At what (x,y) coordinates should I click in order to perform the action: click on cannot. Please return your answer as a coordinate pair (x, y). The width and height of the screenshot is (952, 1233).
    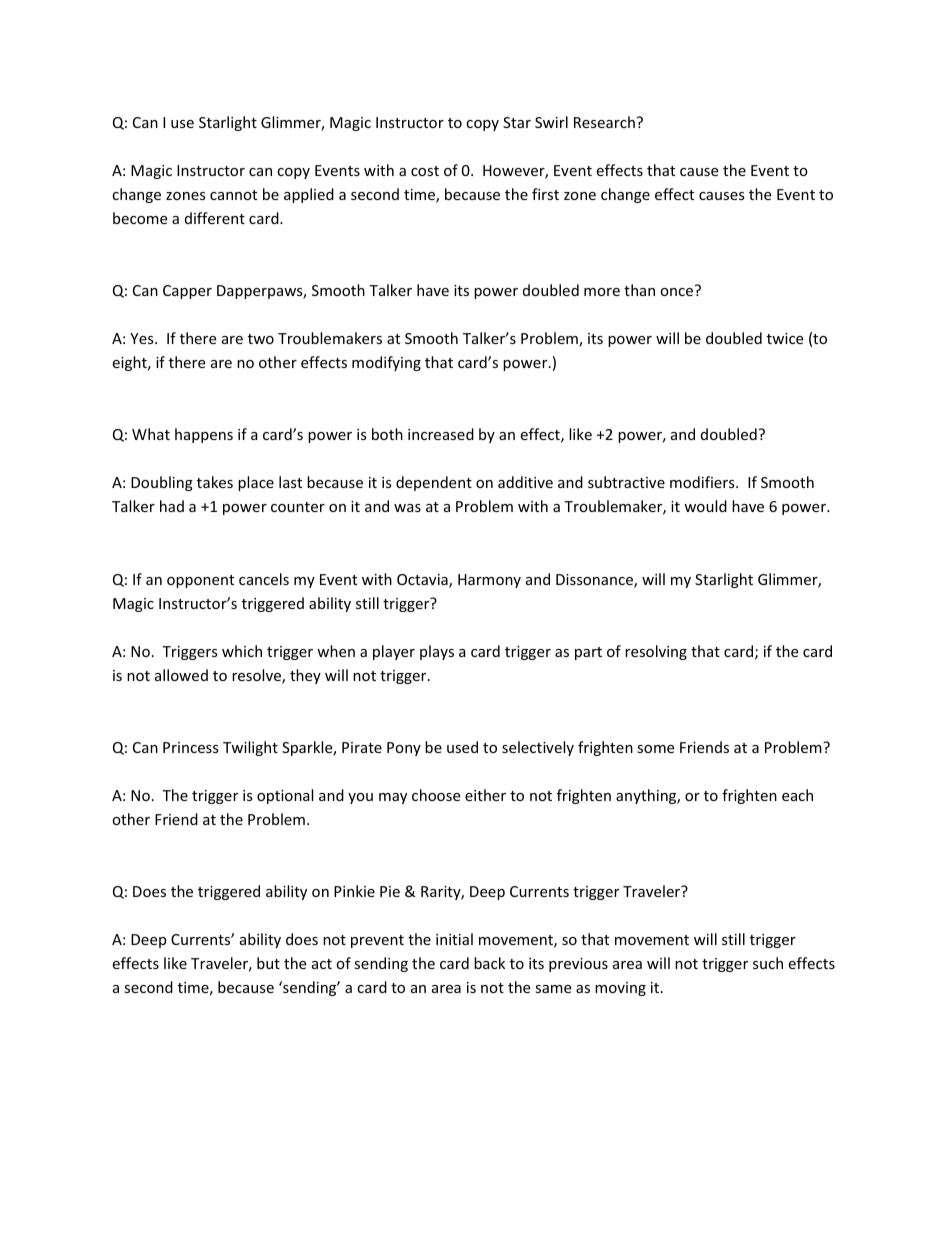
    Looking at the image, I should click on (233, 195).
